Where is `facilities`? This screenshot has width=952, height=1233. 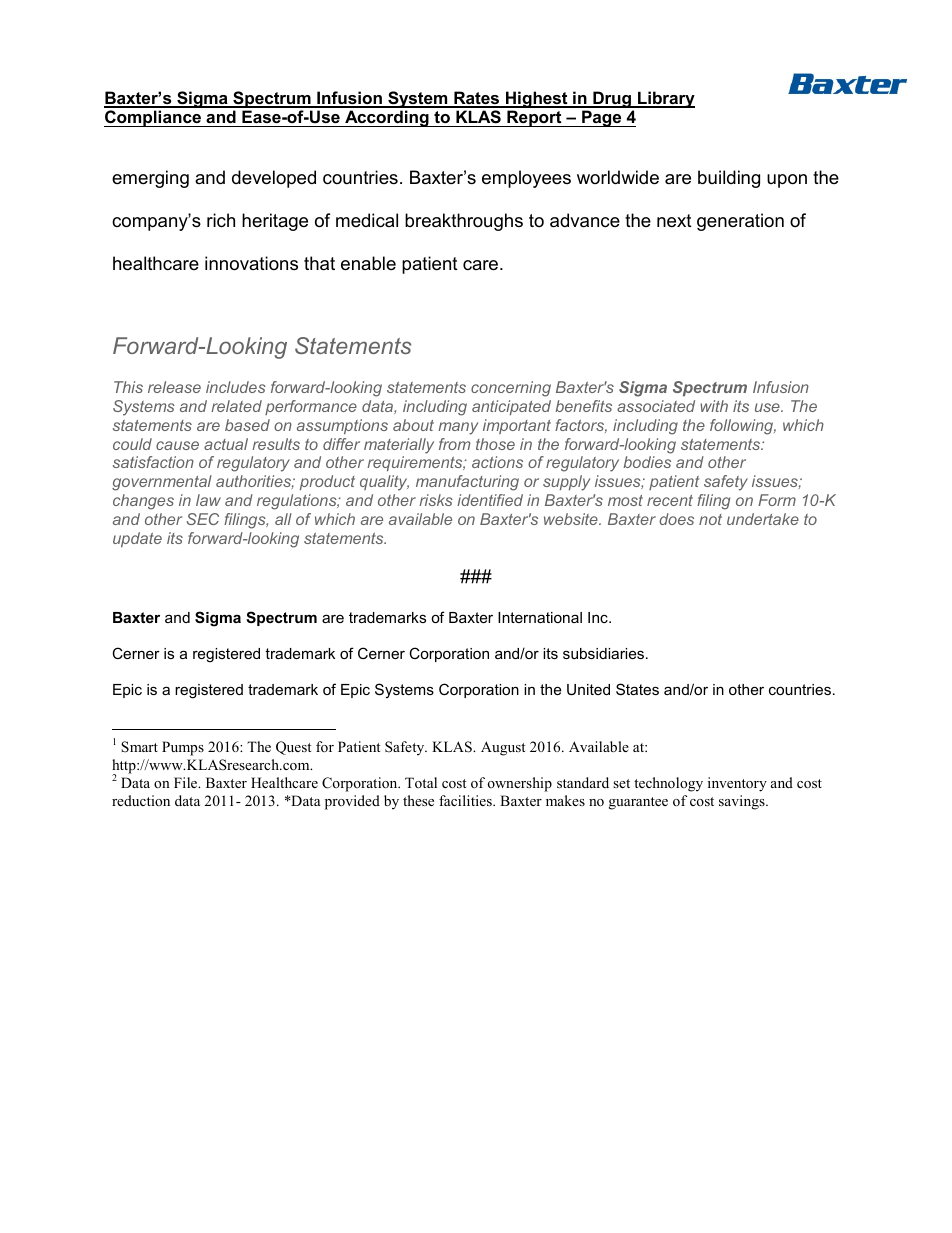 facilities is located at coordinates (466, 800).
